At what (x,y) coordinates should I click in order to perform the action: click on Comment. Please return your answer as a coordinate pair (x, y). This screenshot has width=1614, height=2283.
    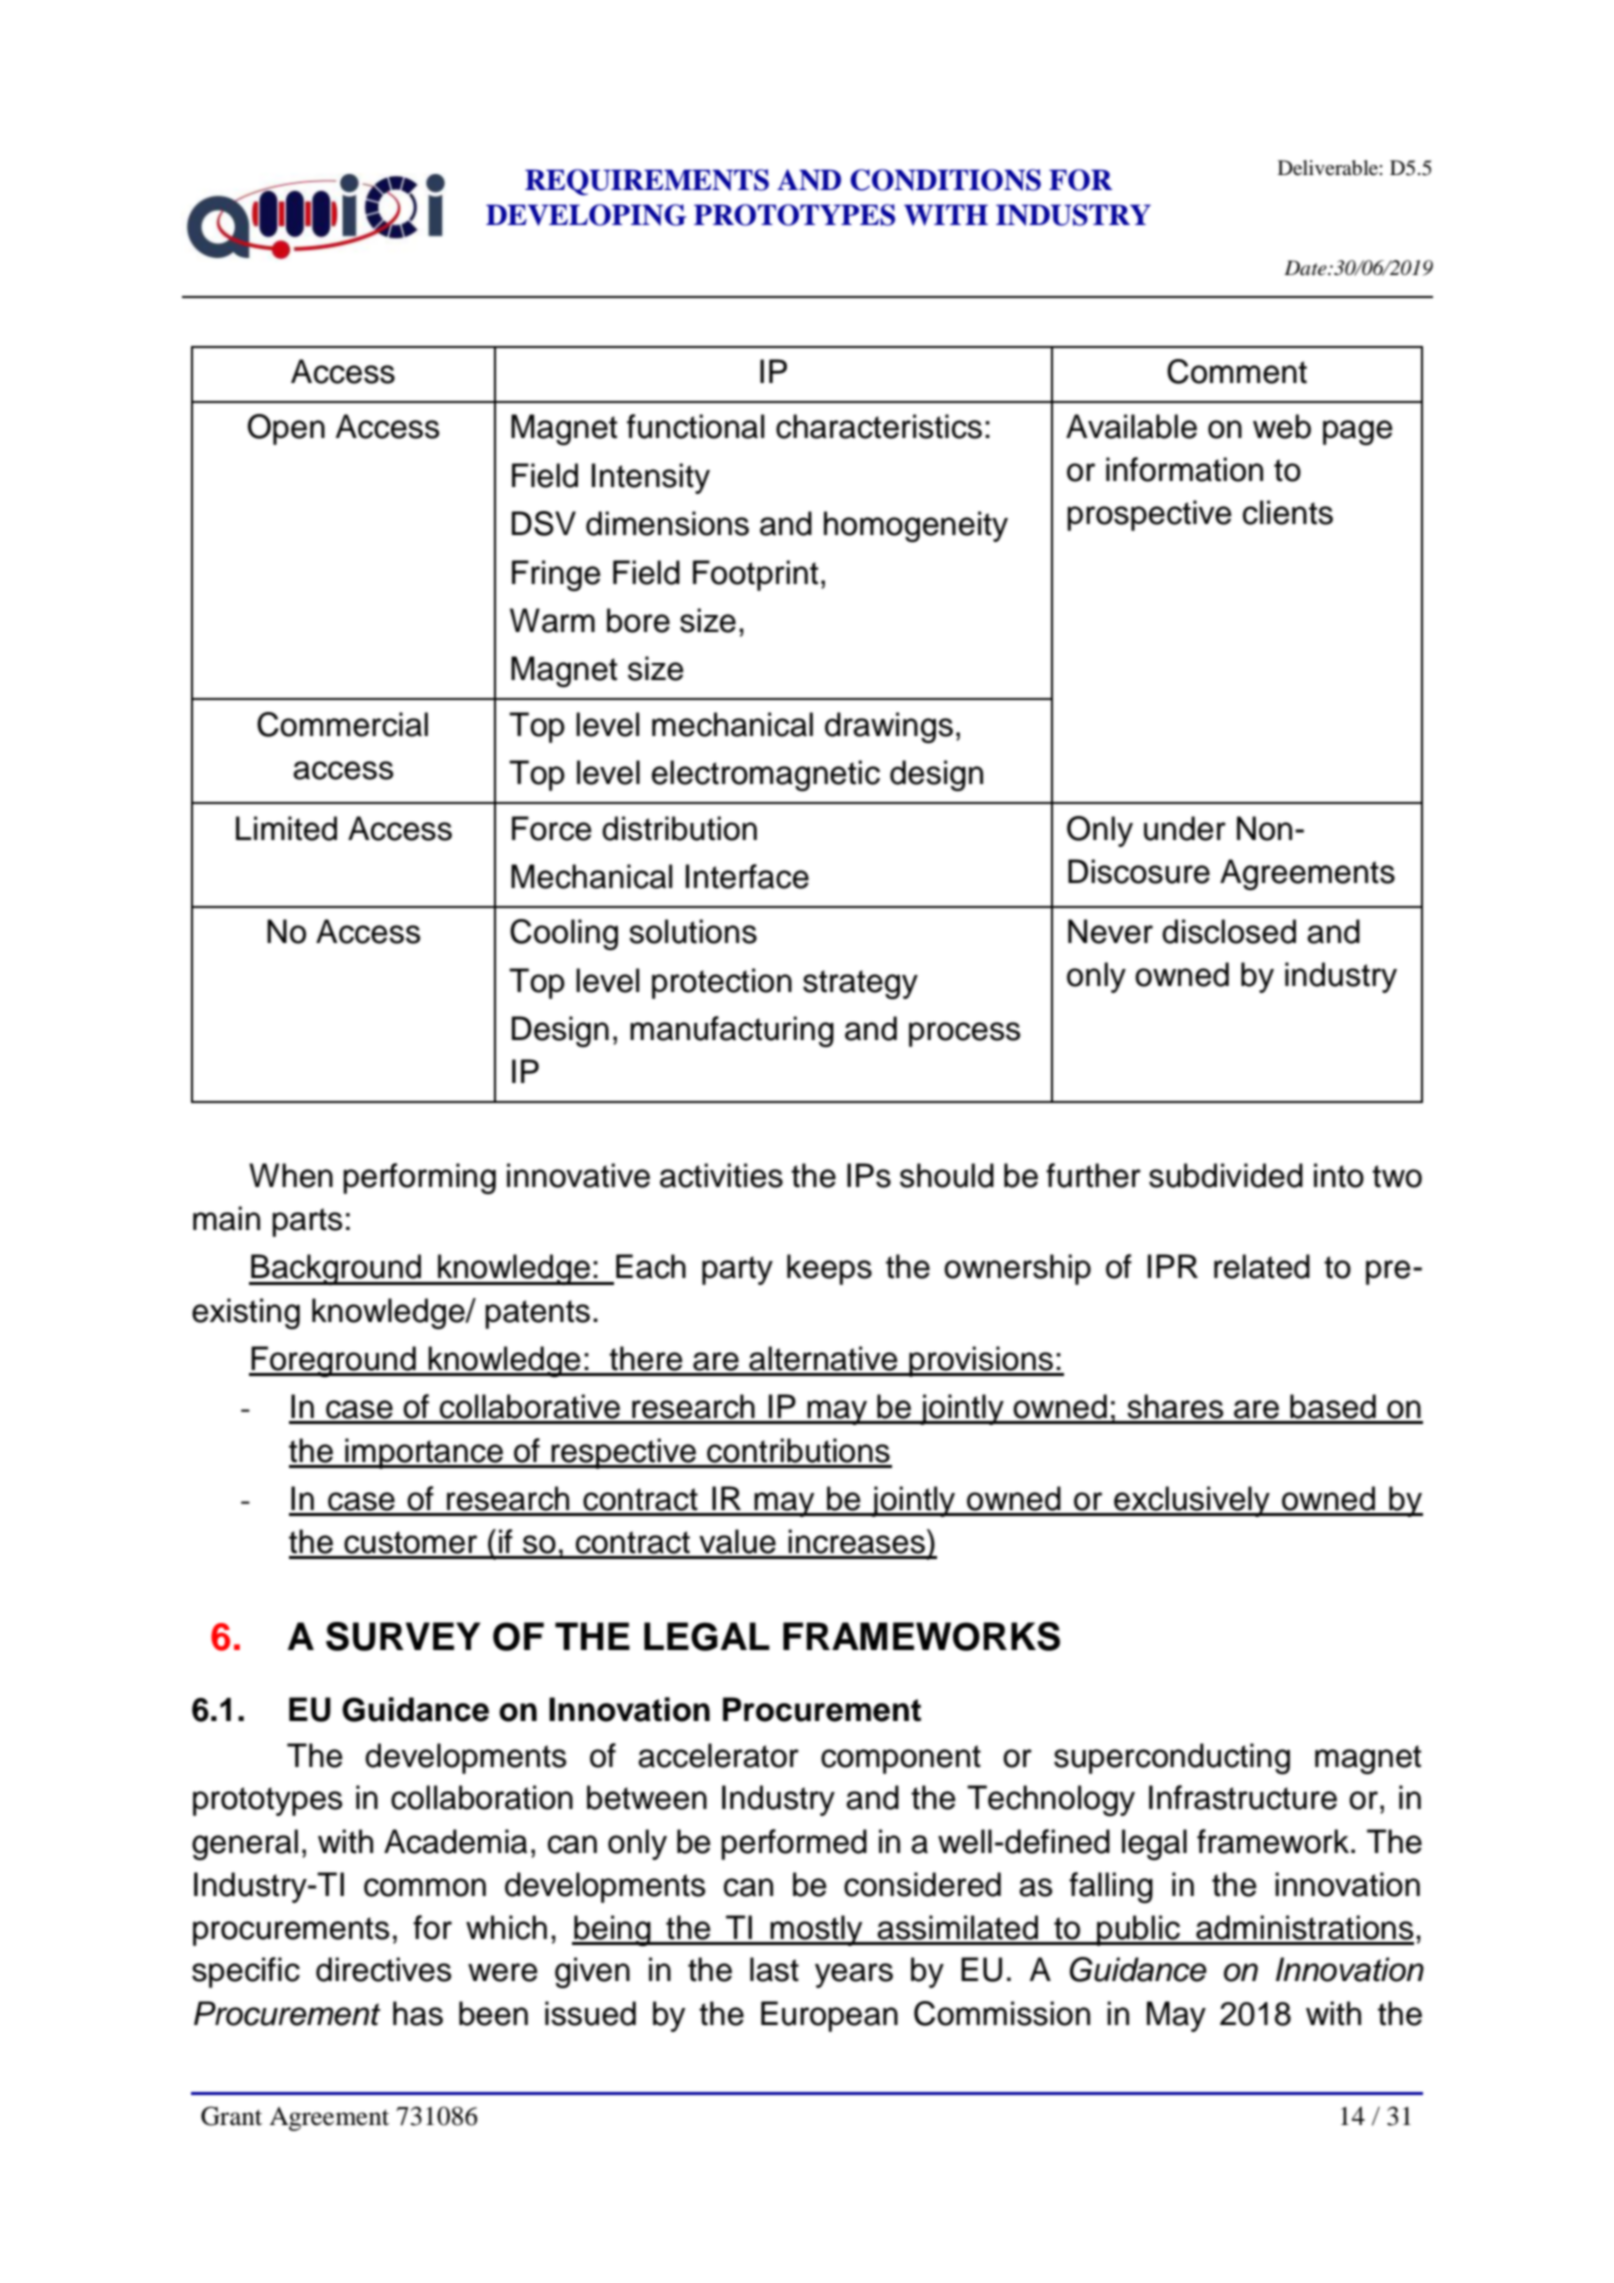
    Looking at the image, I should click on (1237, 371).
